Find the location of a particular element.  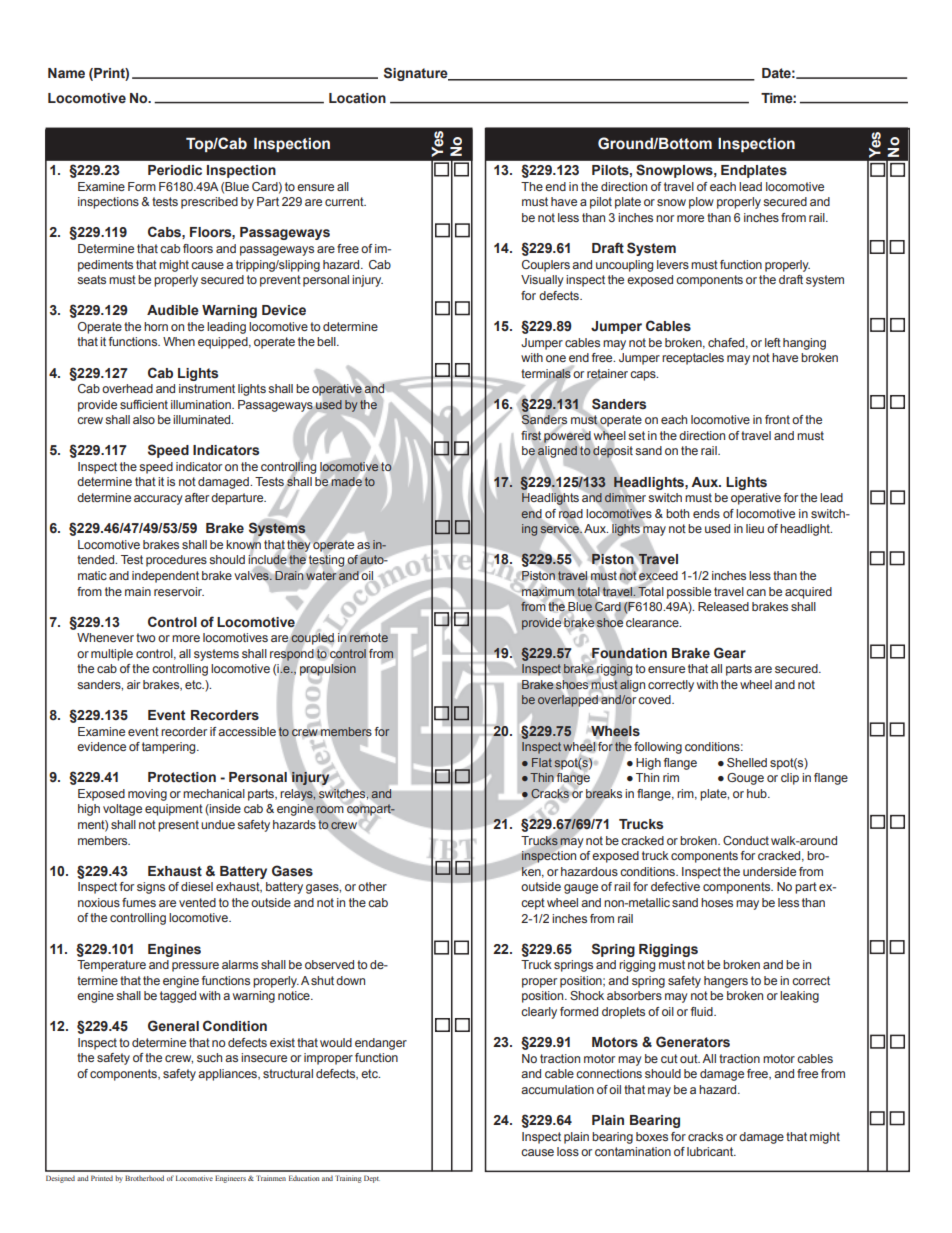

overhead is located at coordinates (127, 388).
